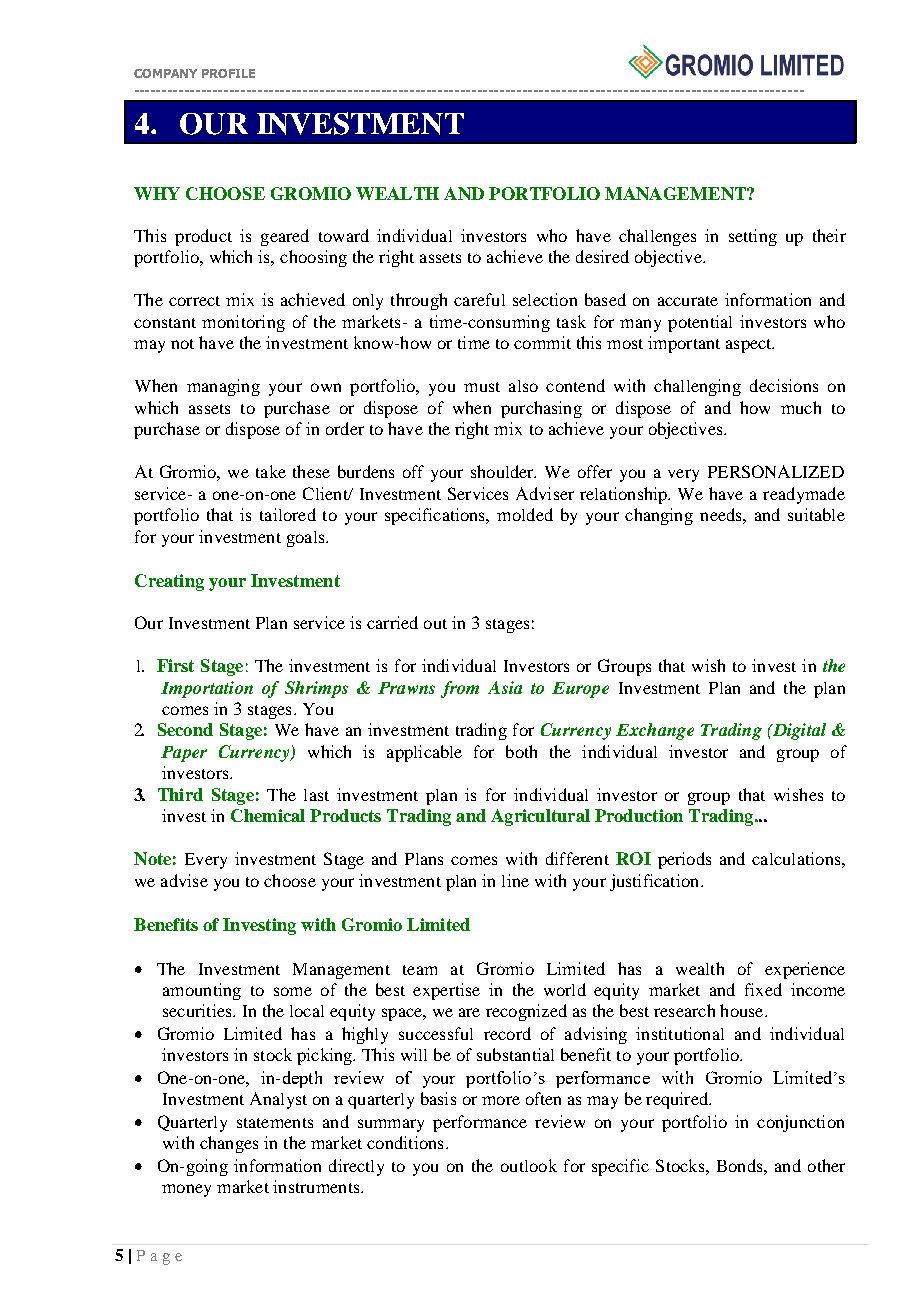  I want to click on desired, so click(602, 256).
